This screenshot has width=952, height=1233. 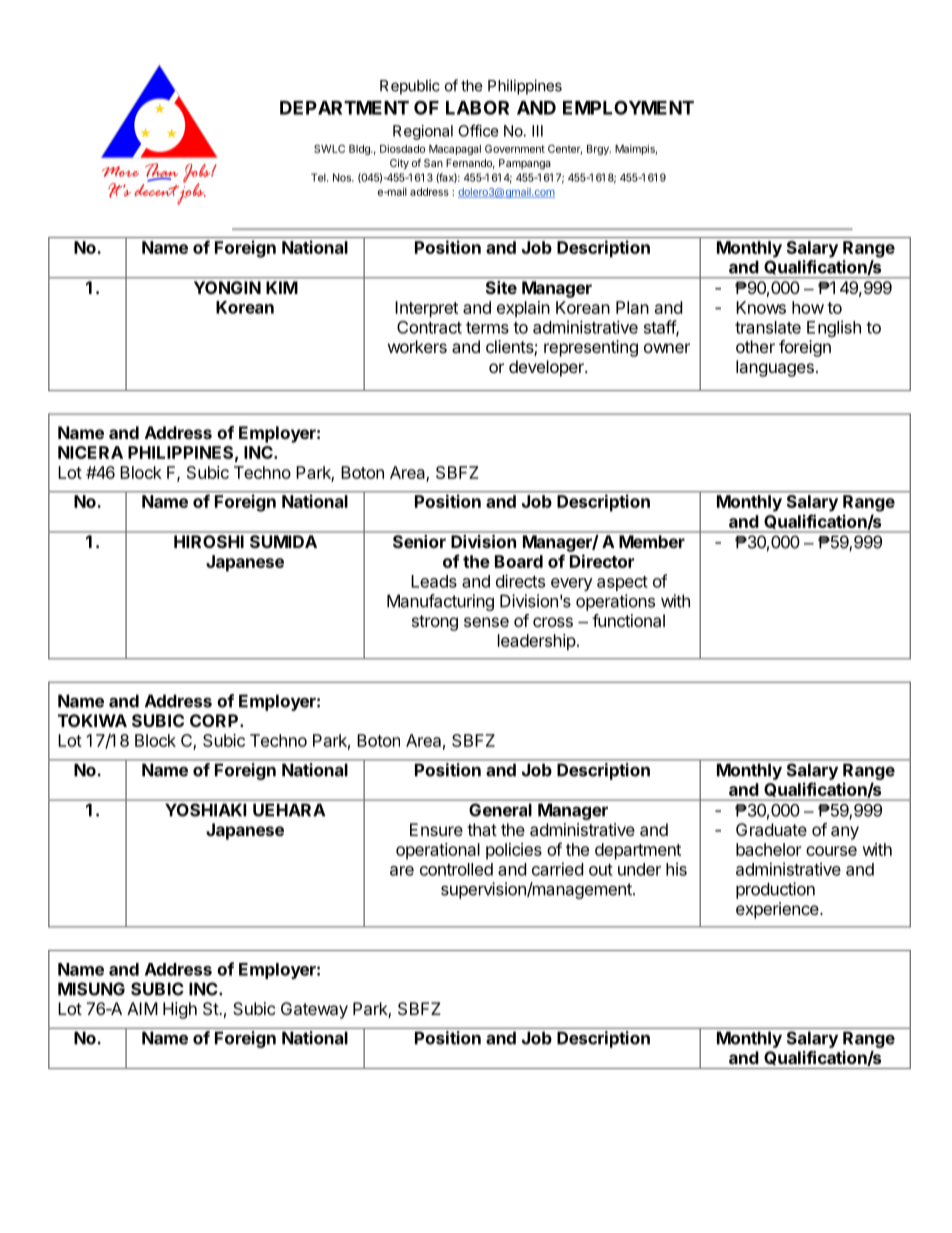 I want to click on Gateway, so click(x=314, y=1010).
